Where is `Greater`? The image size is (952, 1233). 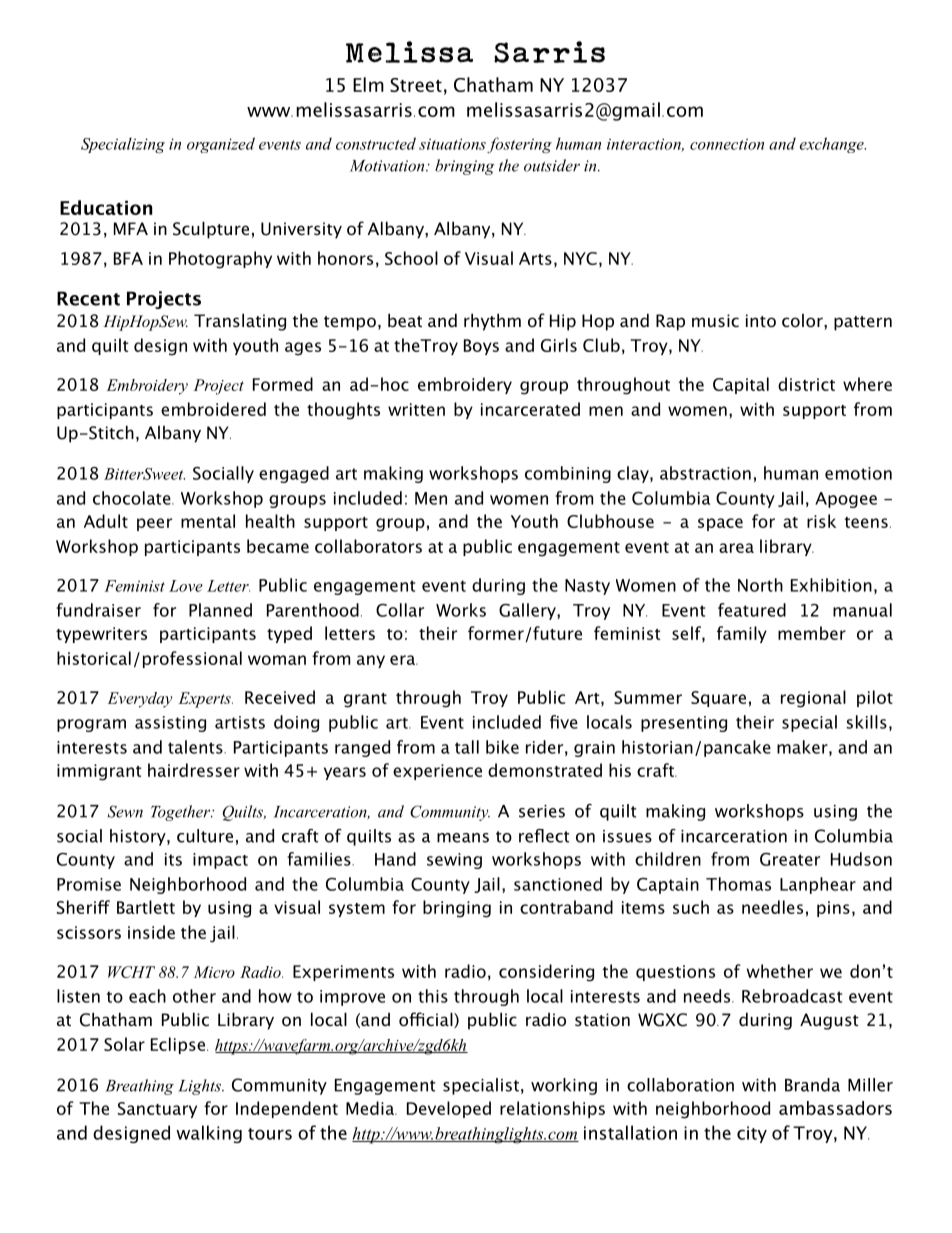
Greater is located at coordinates (790, 859).
